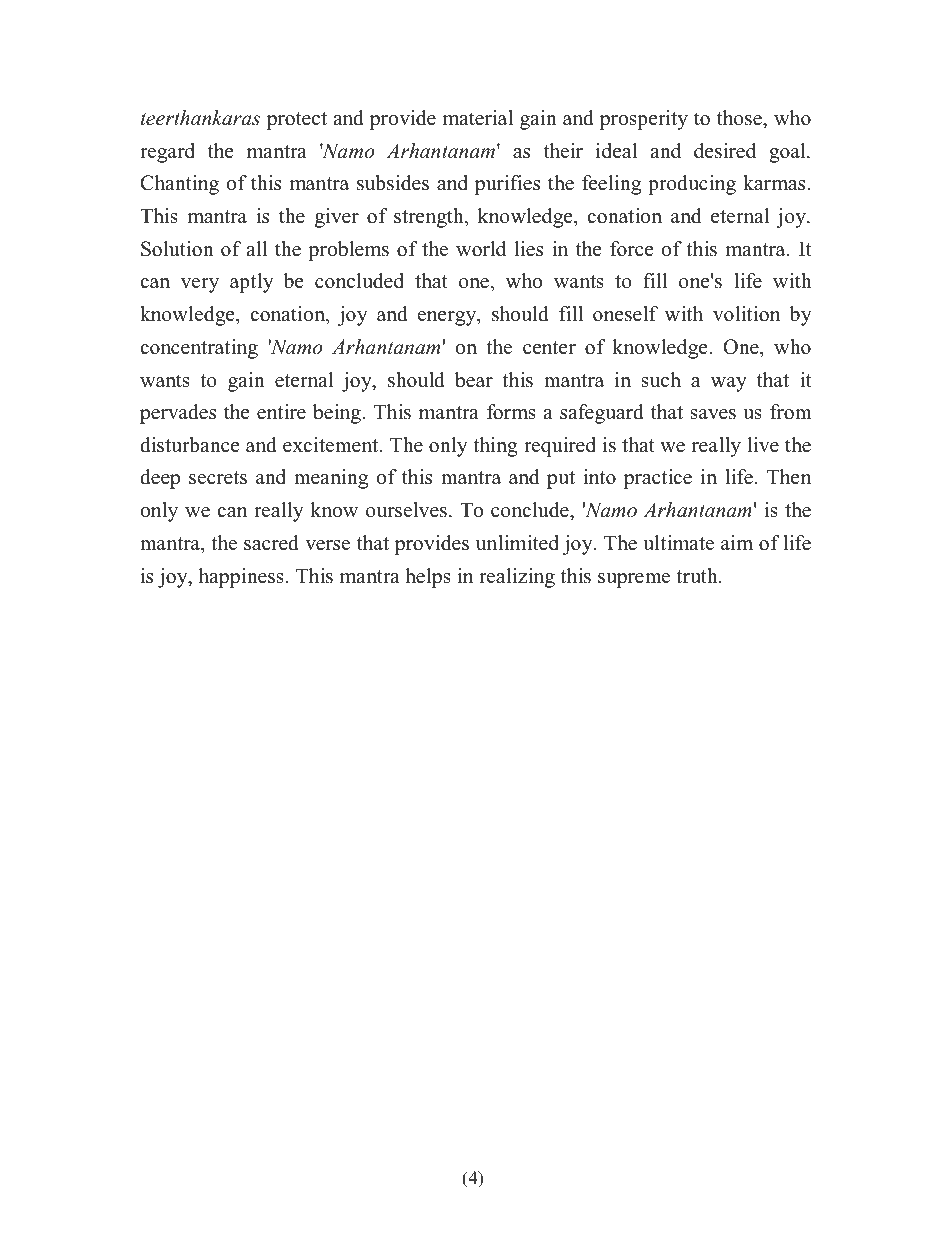  Describe the element at coordinates (218, 478) in the screenshot. I see `secrets` at that location.
